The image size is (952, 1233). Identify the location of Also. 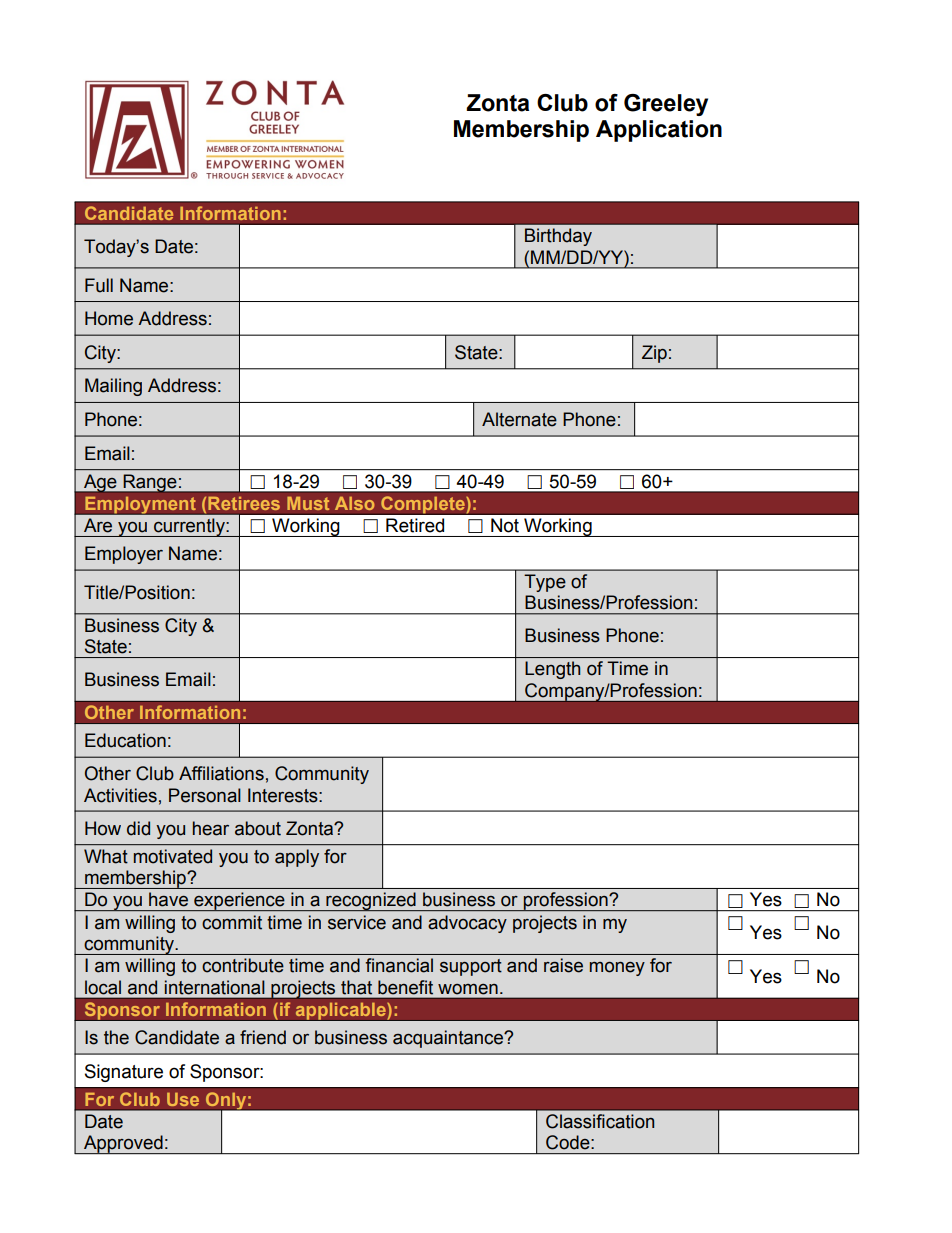
(355, 503).
